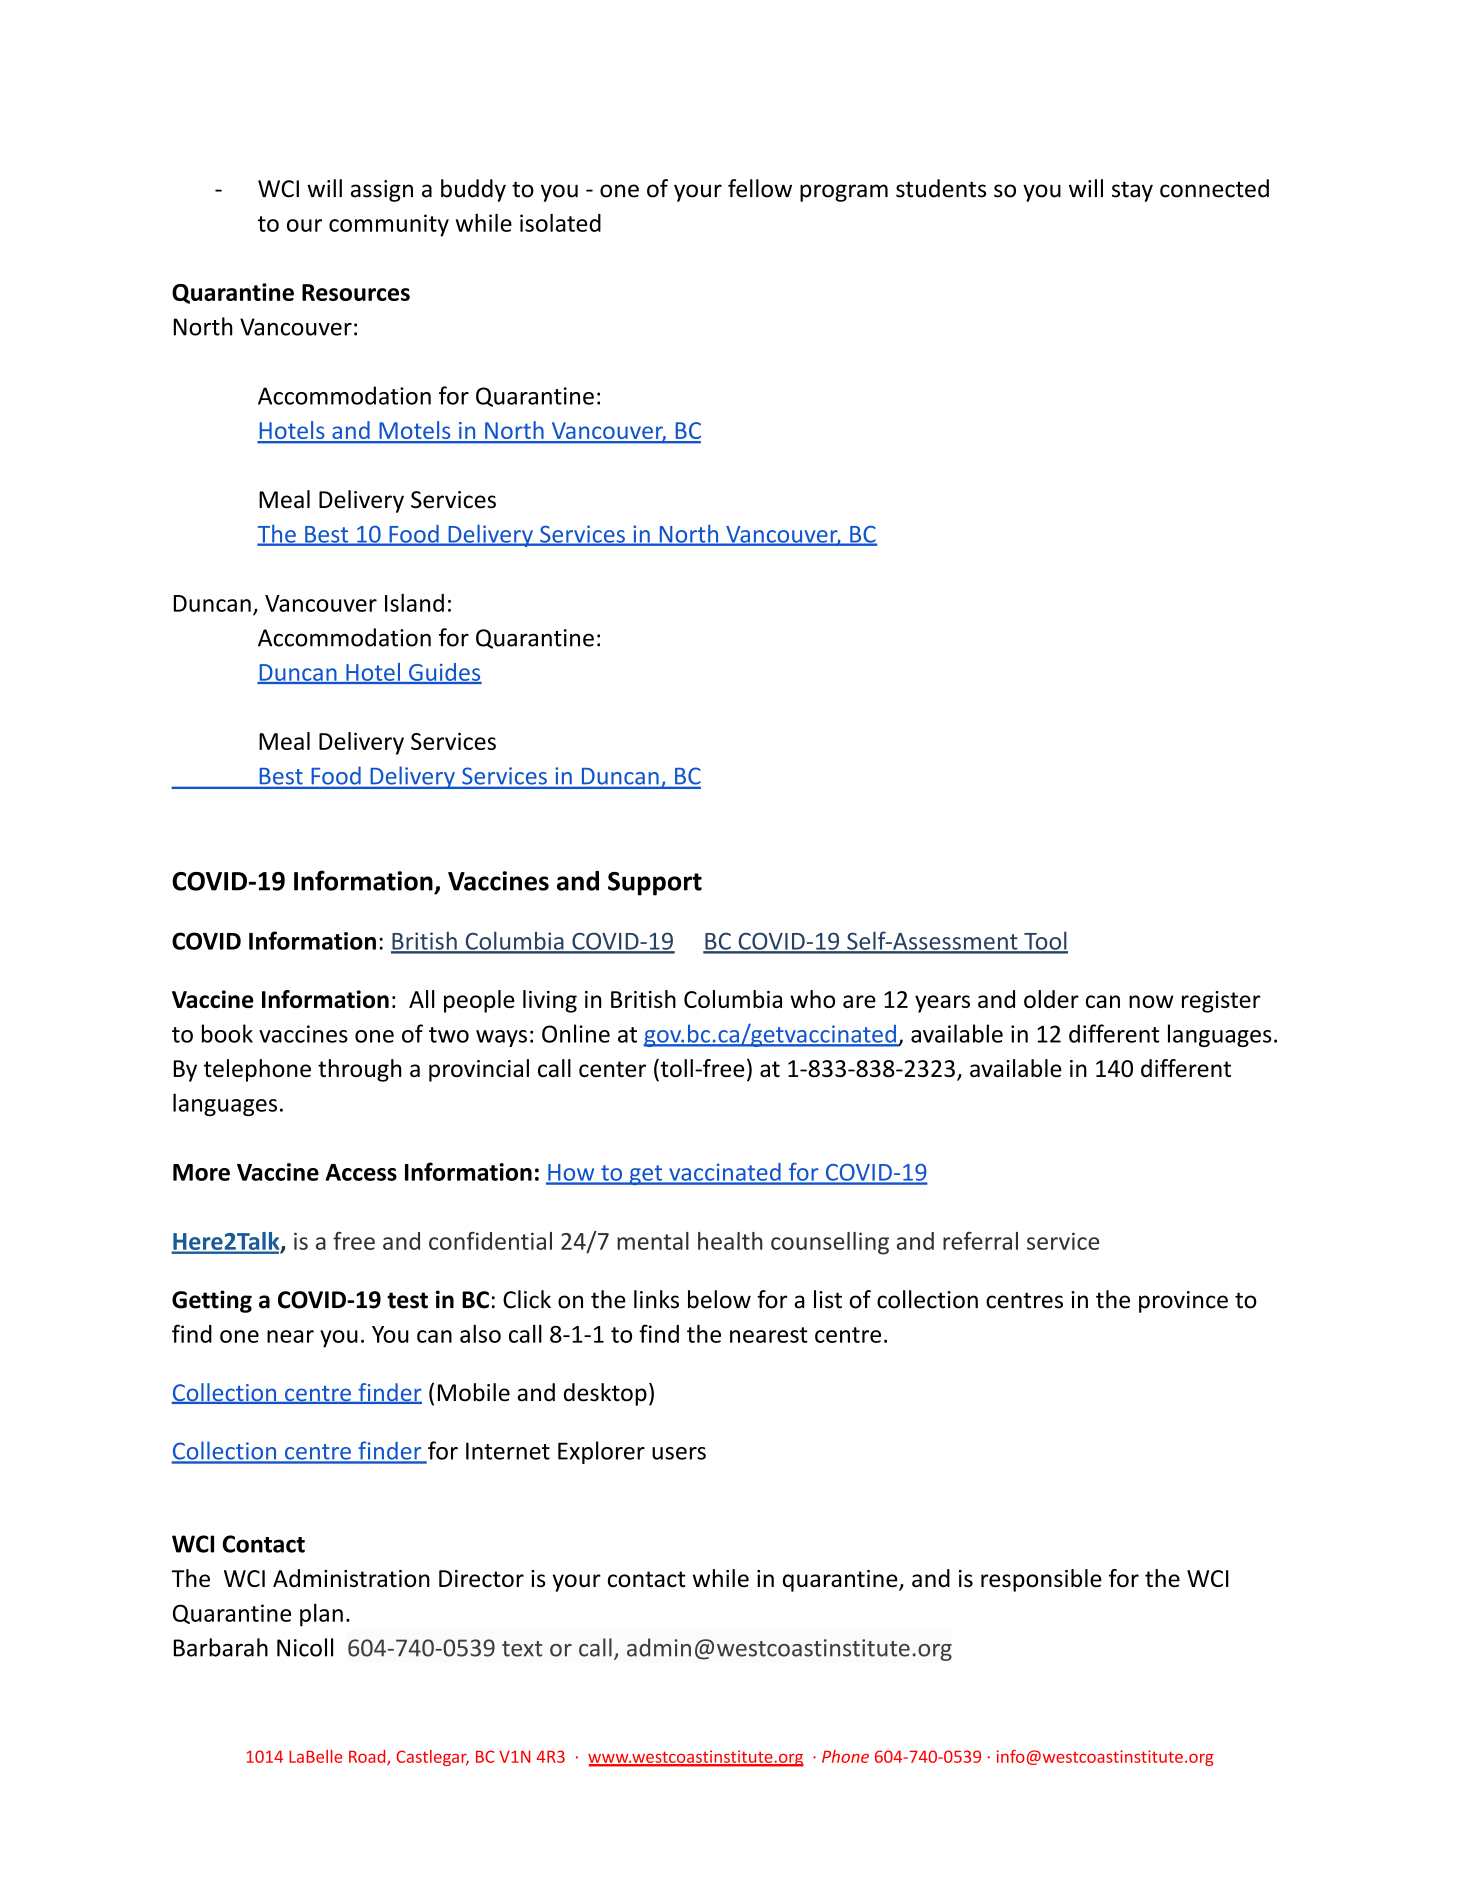 This screenshot has height=1888, width=1459. Describe the element at coordinates (980, 1241) in the screenshot. I see `referral` at that location.
